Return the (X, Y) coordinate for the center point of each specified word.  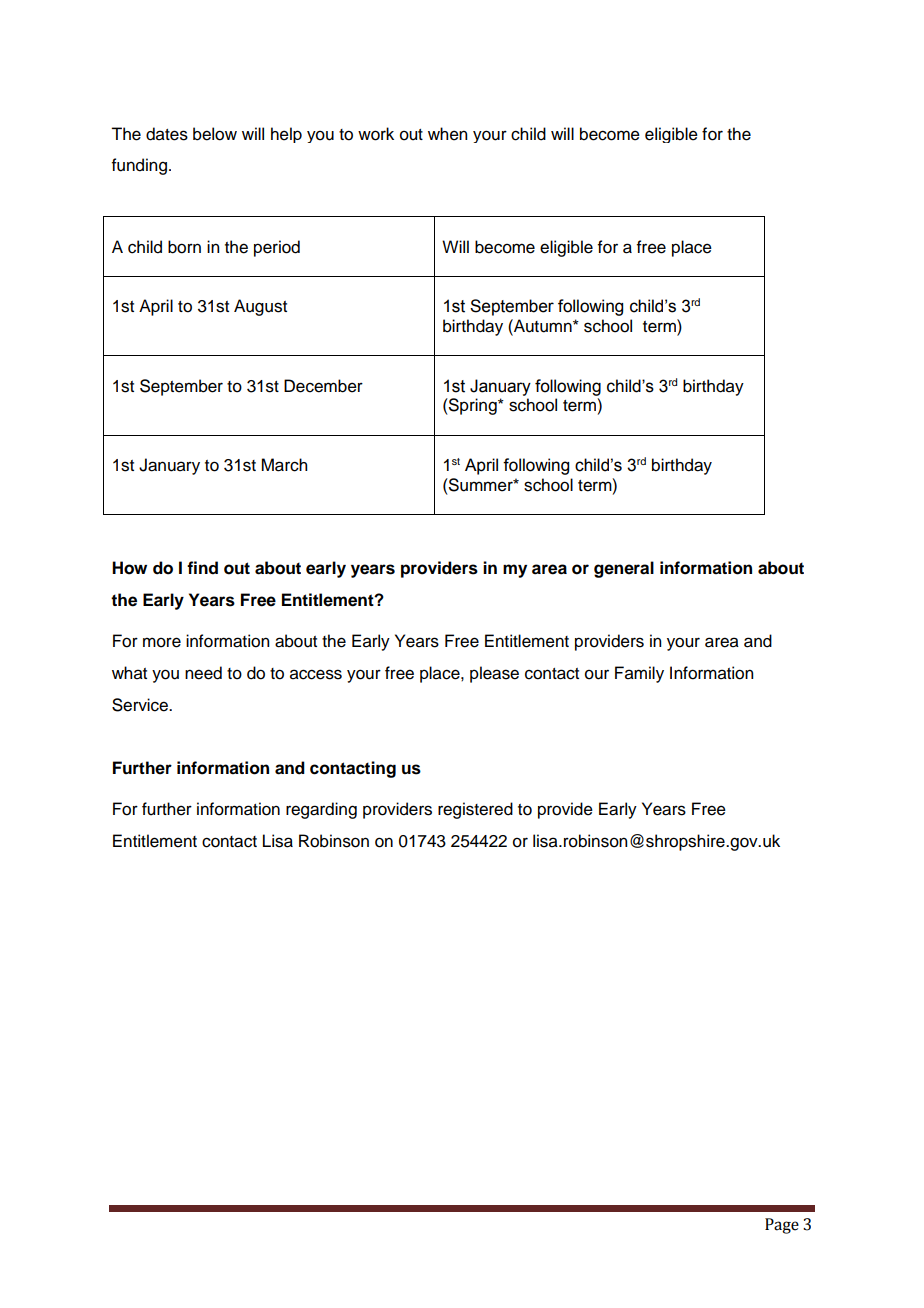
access (316, 674)
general (624, 569)
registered (475, 810)
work (376, 134)
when (447, 134)
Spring (473, 406)
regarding (321, 810)
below (215, 134)
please (494, 674)
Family (639, 674)
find (202, 568)
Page (782, 1226)
